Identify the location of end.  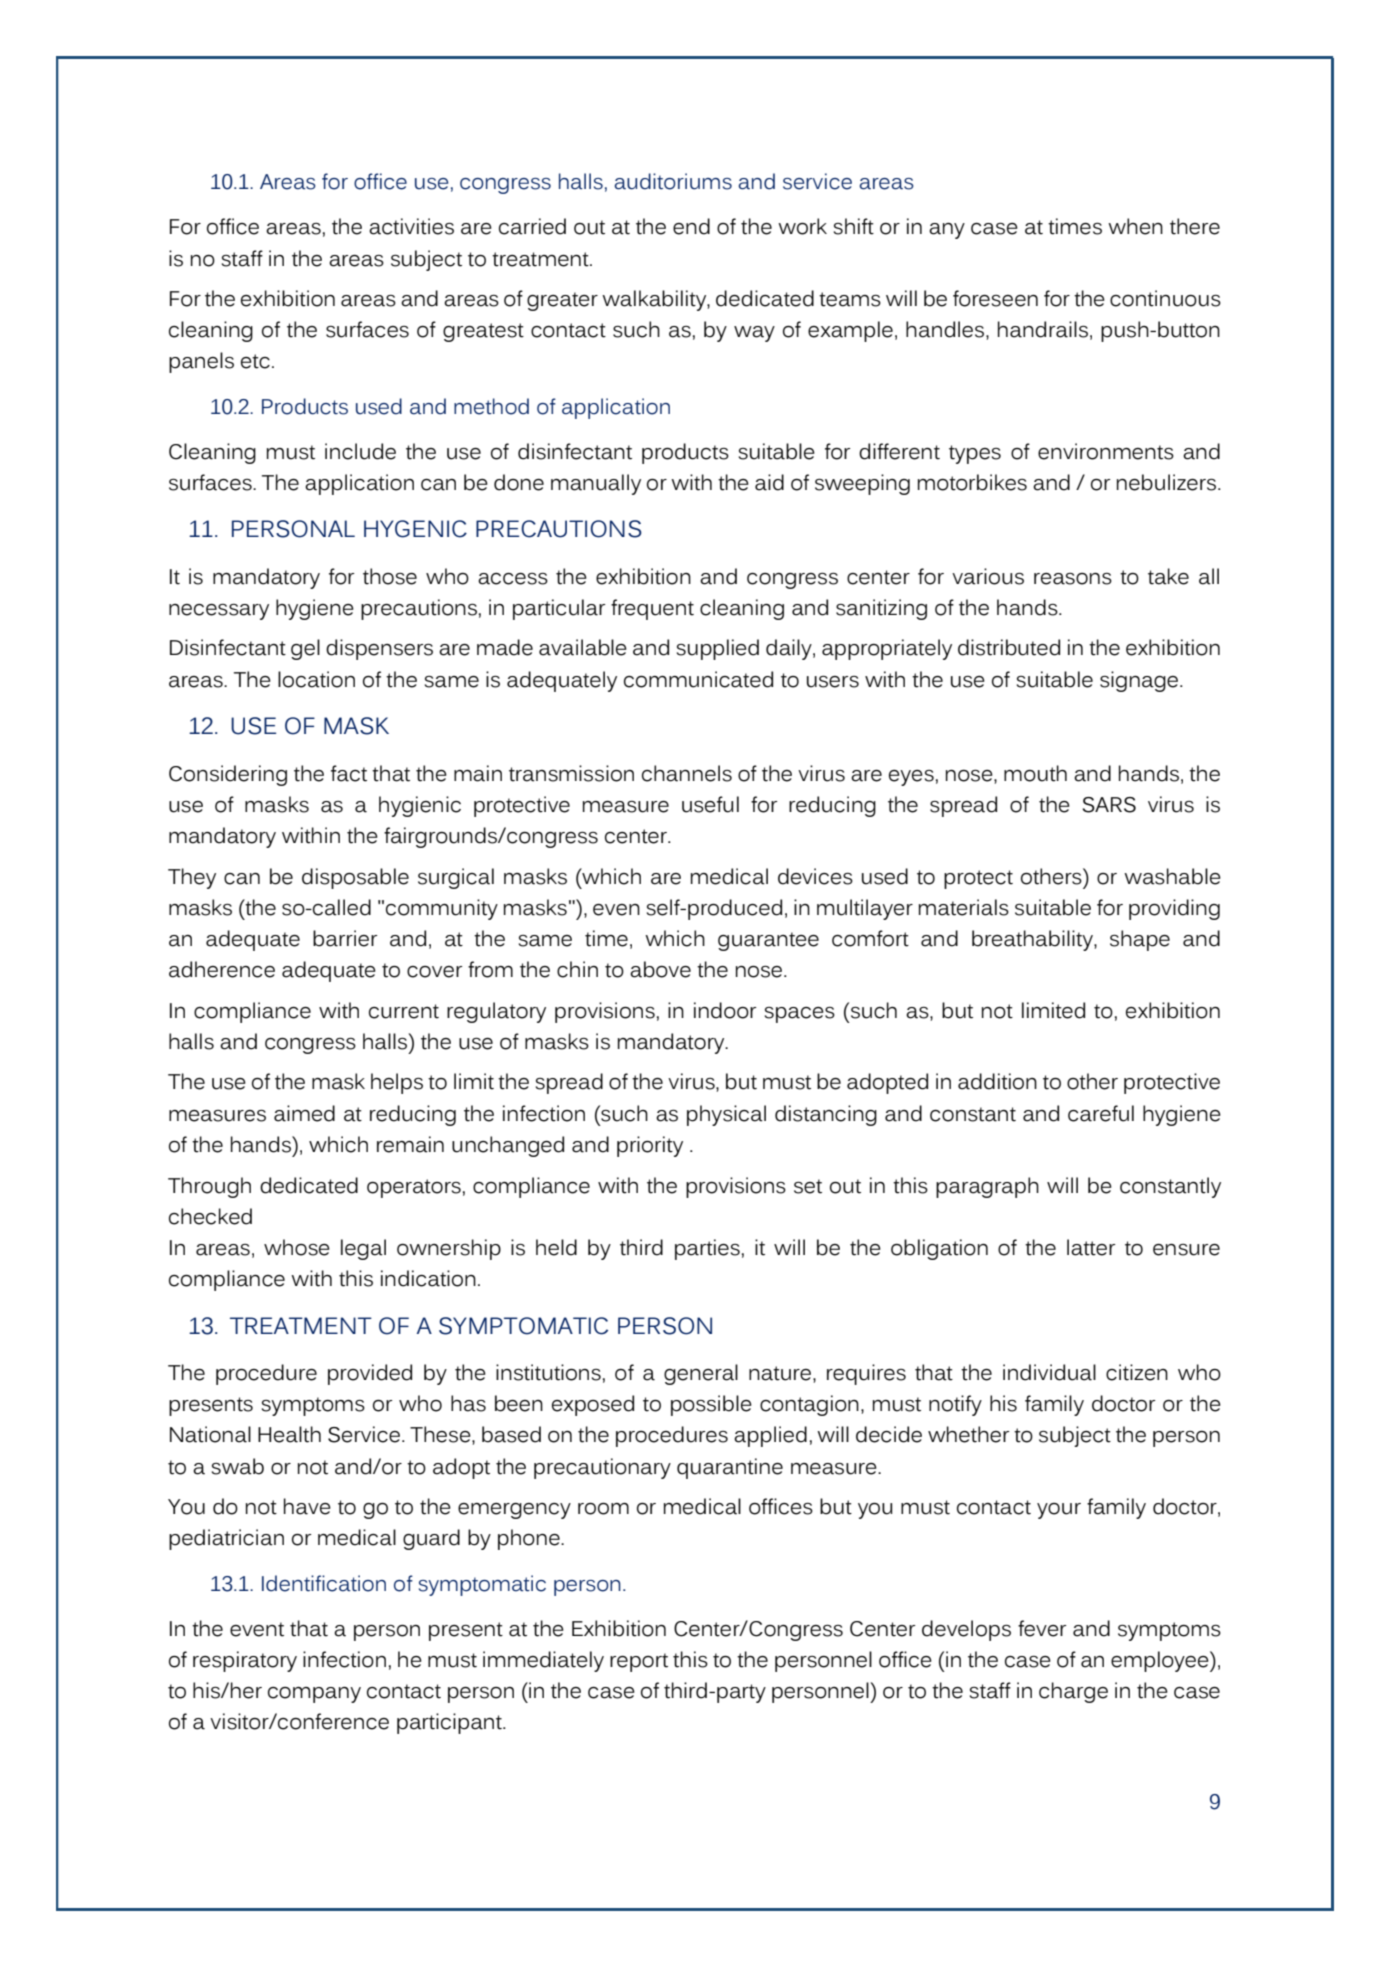
(691, 226).
